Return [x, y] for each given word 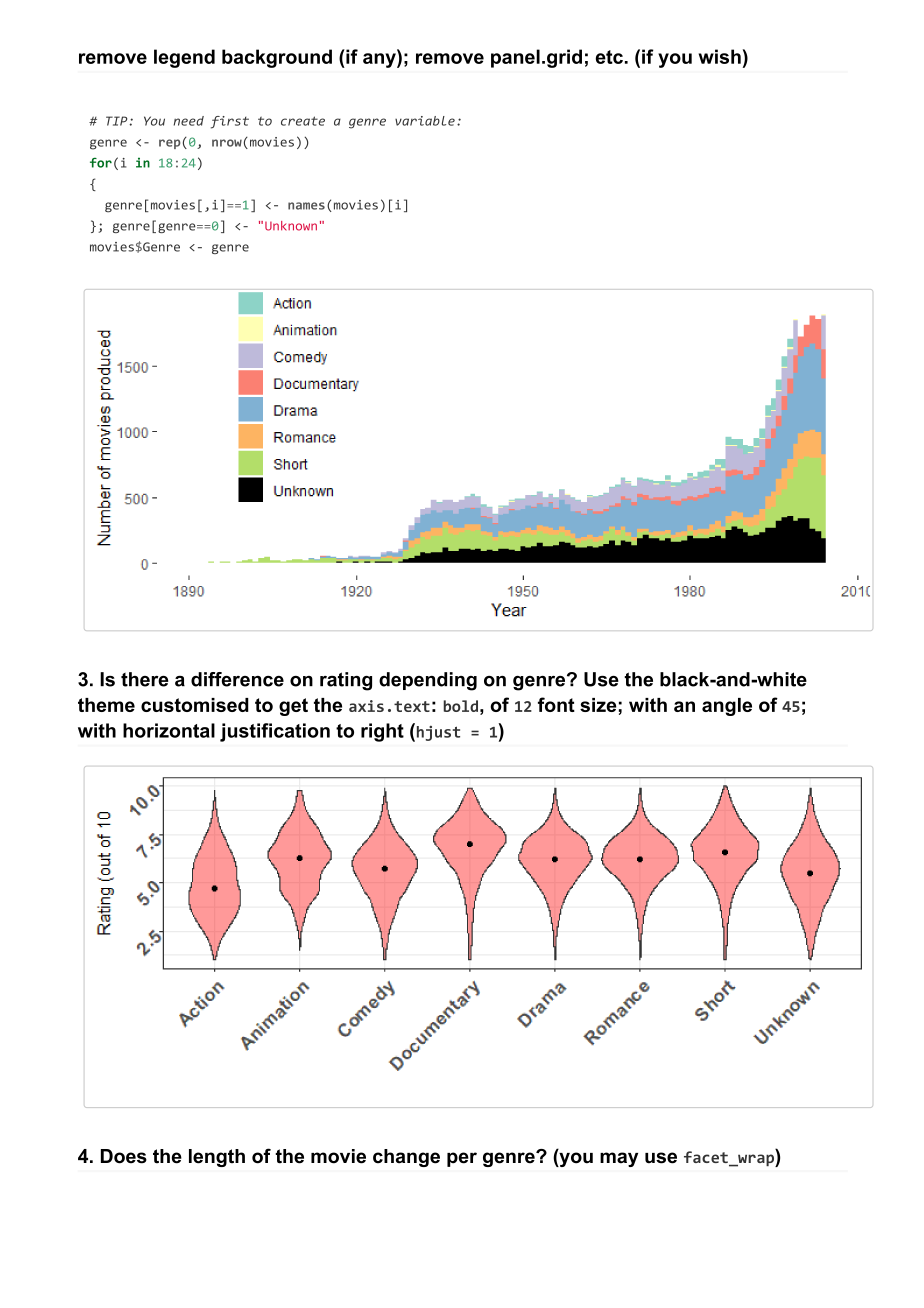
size [598, 705]
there [145, 679]
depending [428, 681]
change [406, 1158]
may [619, 1159]
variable [425, 121]
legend [184, 58]
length [217, 1158]
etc [609, 57]
